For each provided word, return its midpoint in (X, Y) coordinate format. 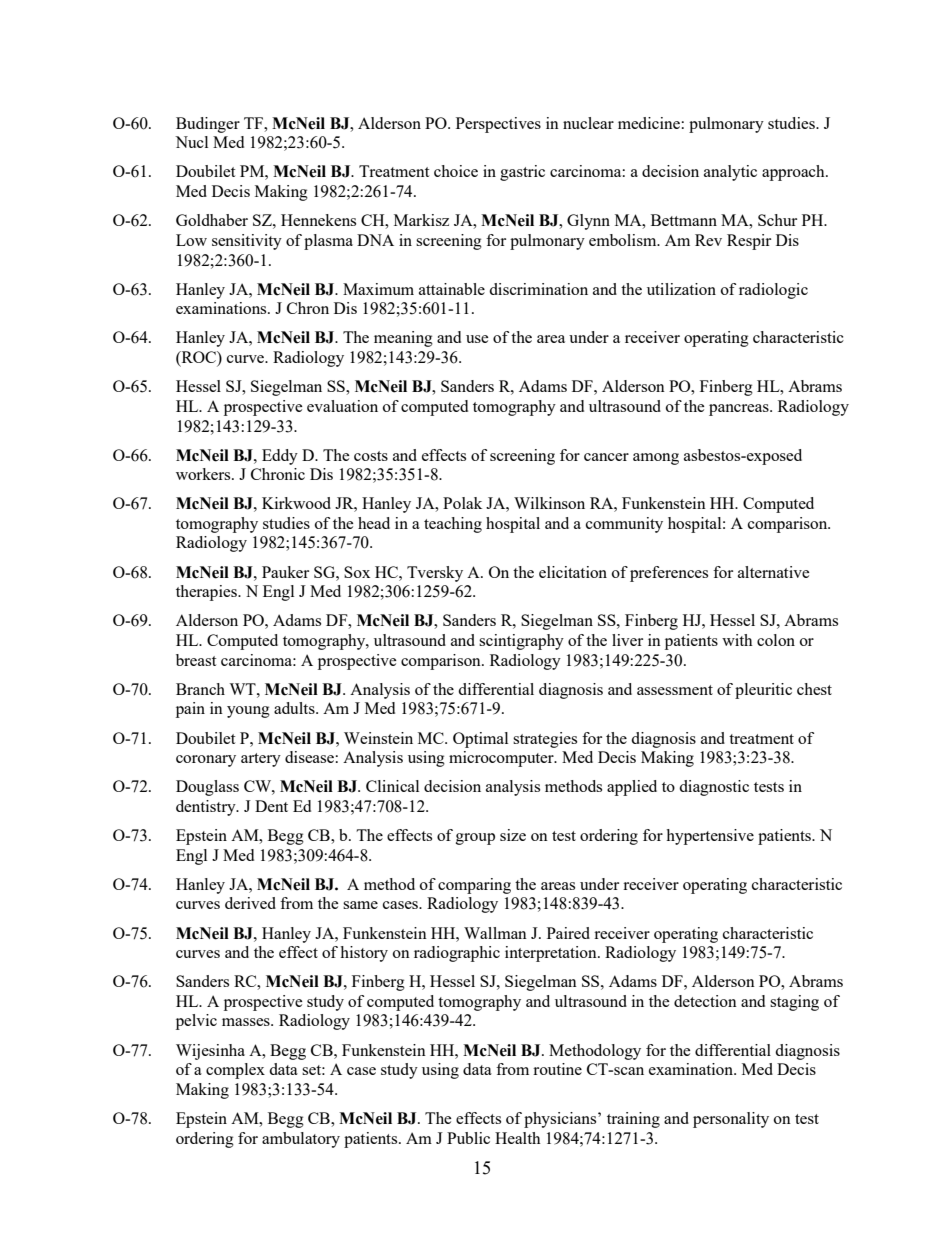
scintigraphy (521, 642)
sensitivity (247, 242)
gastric (522, 173)
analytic (730, 173)
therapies (207, 593)
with (737, 640)
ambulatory (301, 1140)
